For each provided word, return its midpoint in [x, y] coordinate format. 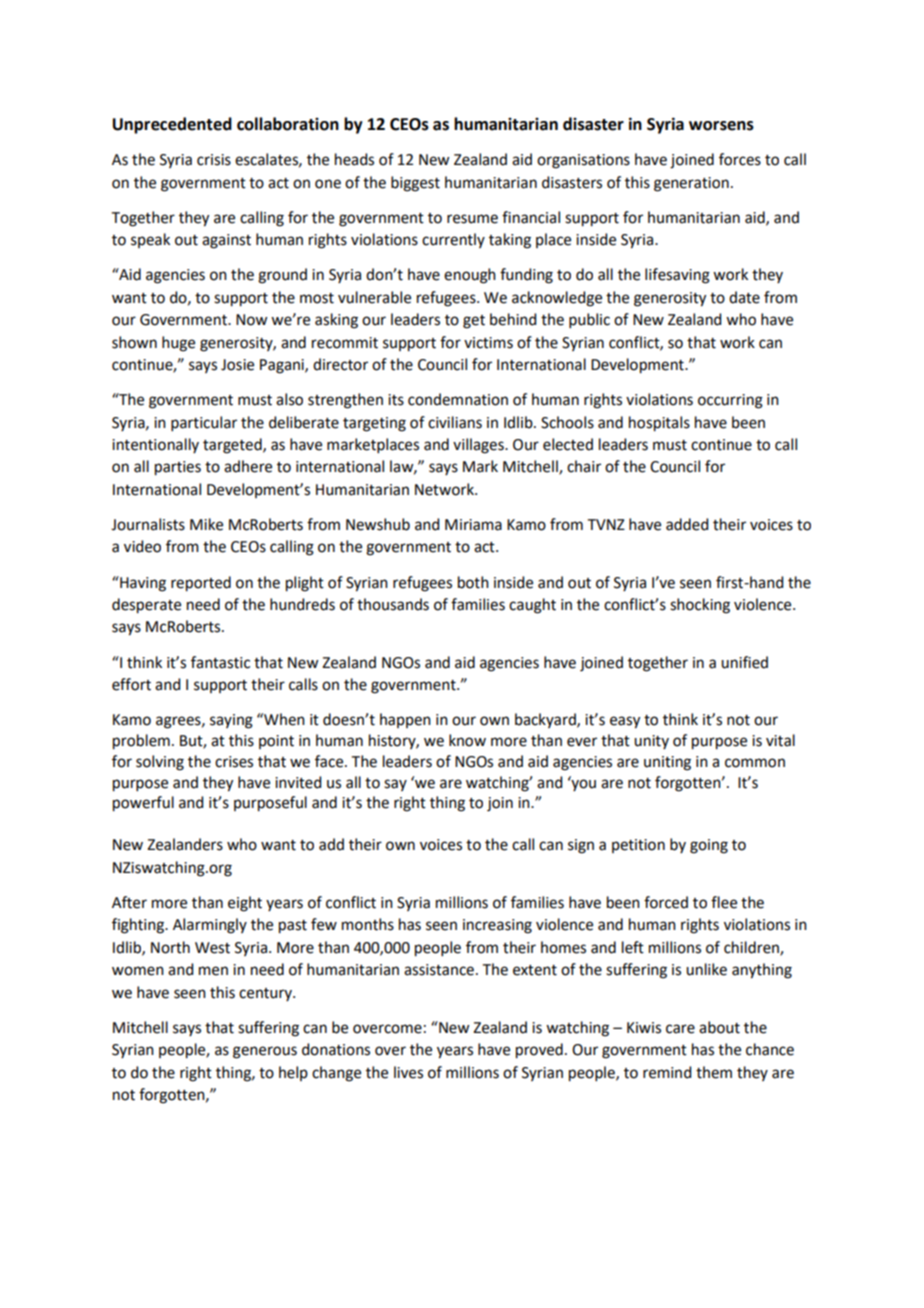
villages [479, 446]
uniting [667, 763]
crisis [214, 160]
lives [408, 1072]
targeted [233, 446]
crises [234, 762]
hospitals [659, 424]
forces [740, 159]
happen [405, 720]
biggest [415, 184]
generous [265, 1052]
